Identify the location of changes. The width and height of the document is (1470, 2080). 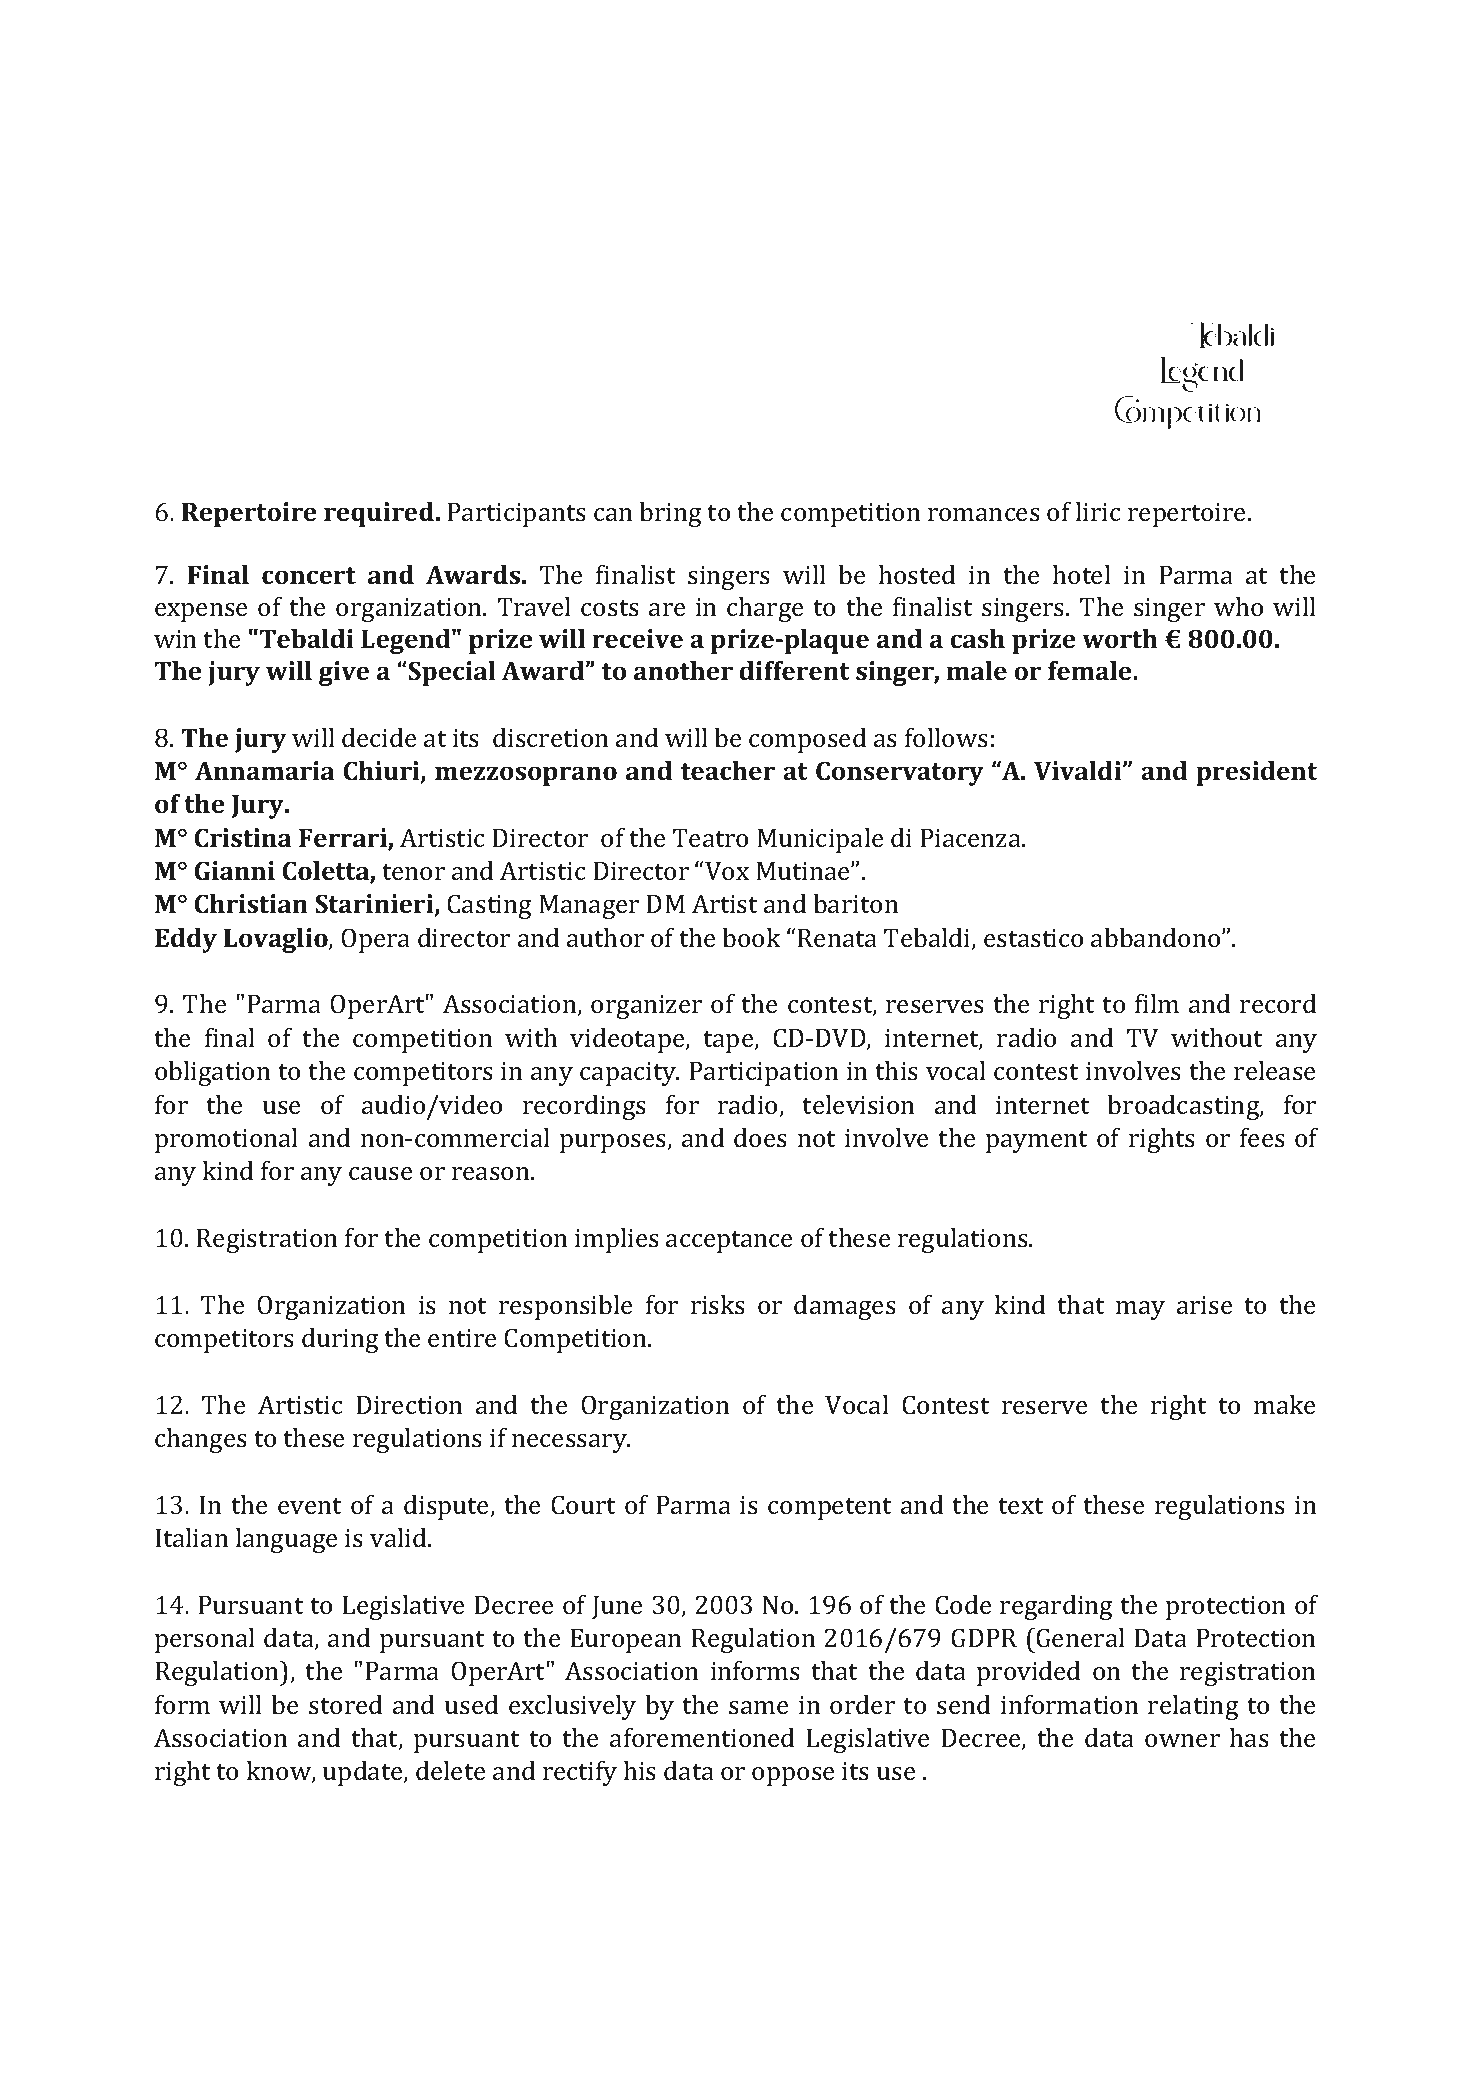
(201, 1440).
